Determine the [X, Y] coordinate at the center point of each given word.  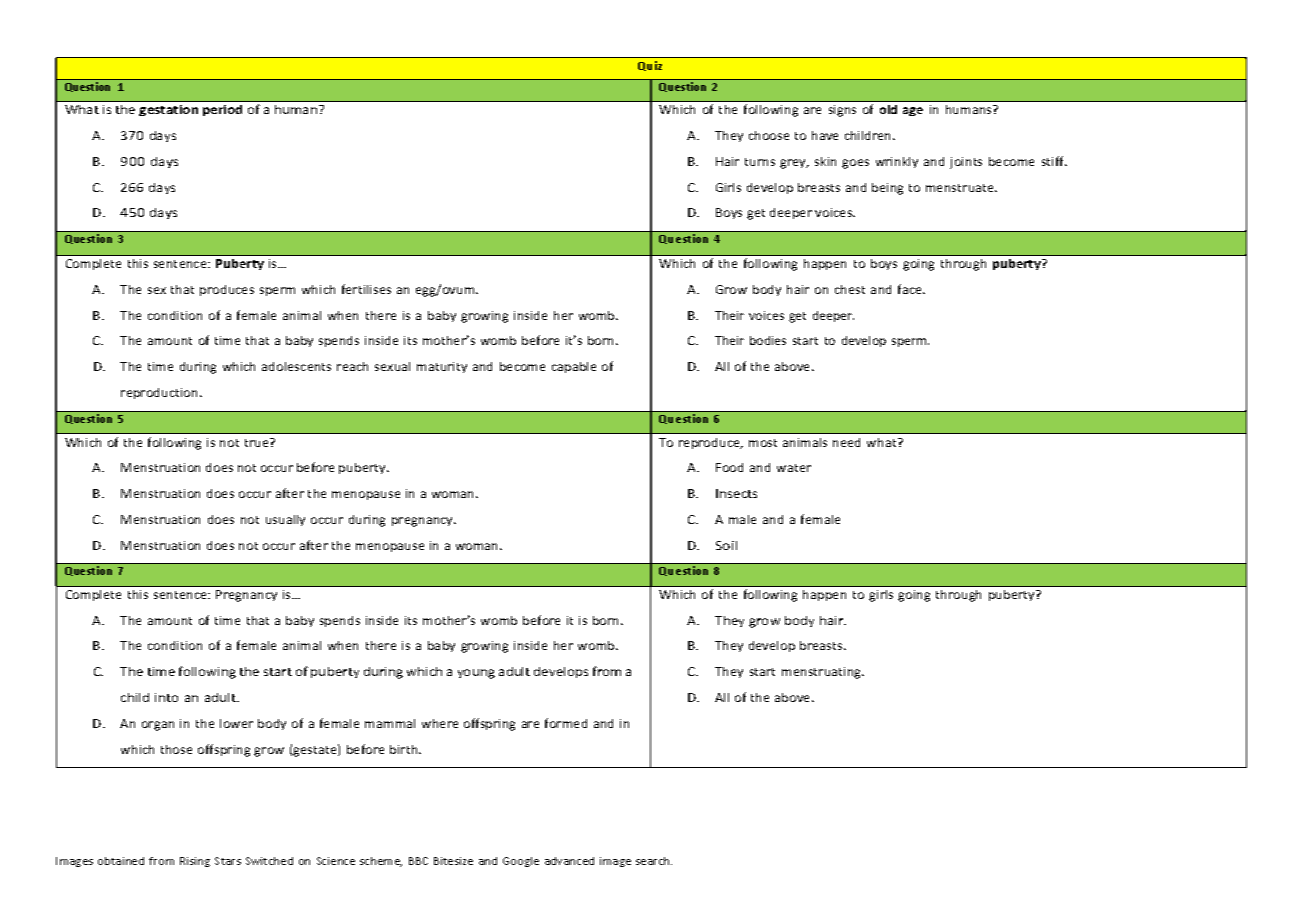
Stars [228, 861]
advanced [569, 861]
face [911, 289]
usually [285, 520]
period [222, 110]
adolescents [296, 366]
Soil [726, 545]
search [654, 861]
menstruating [823, 673]
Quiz [650, 66]
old [888, 109]
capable [574, 367]
